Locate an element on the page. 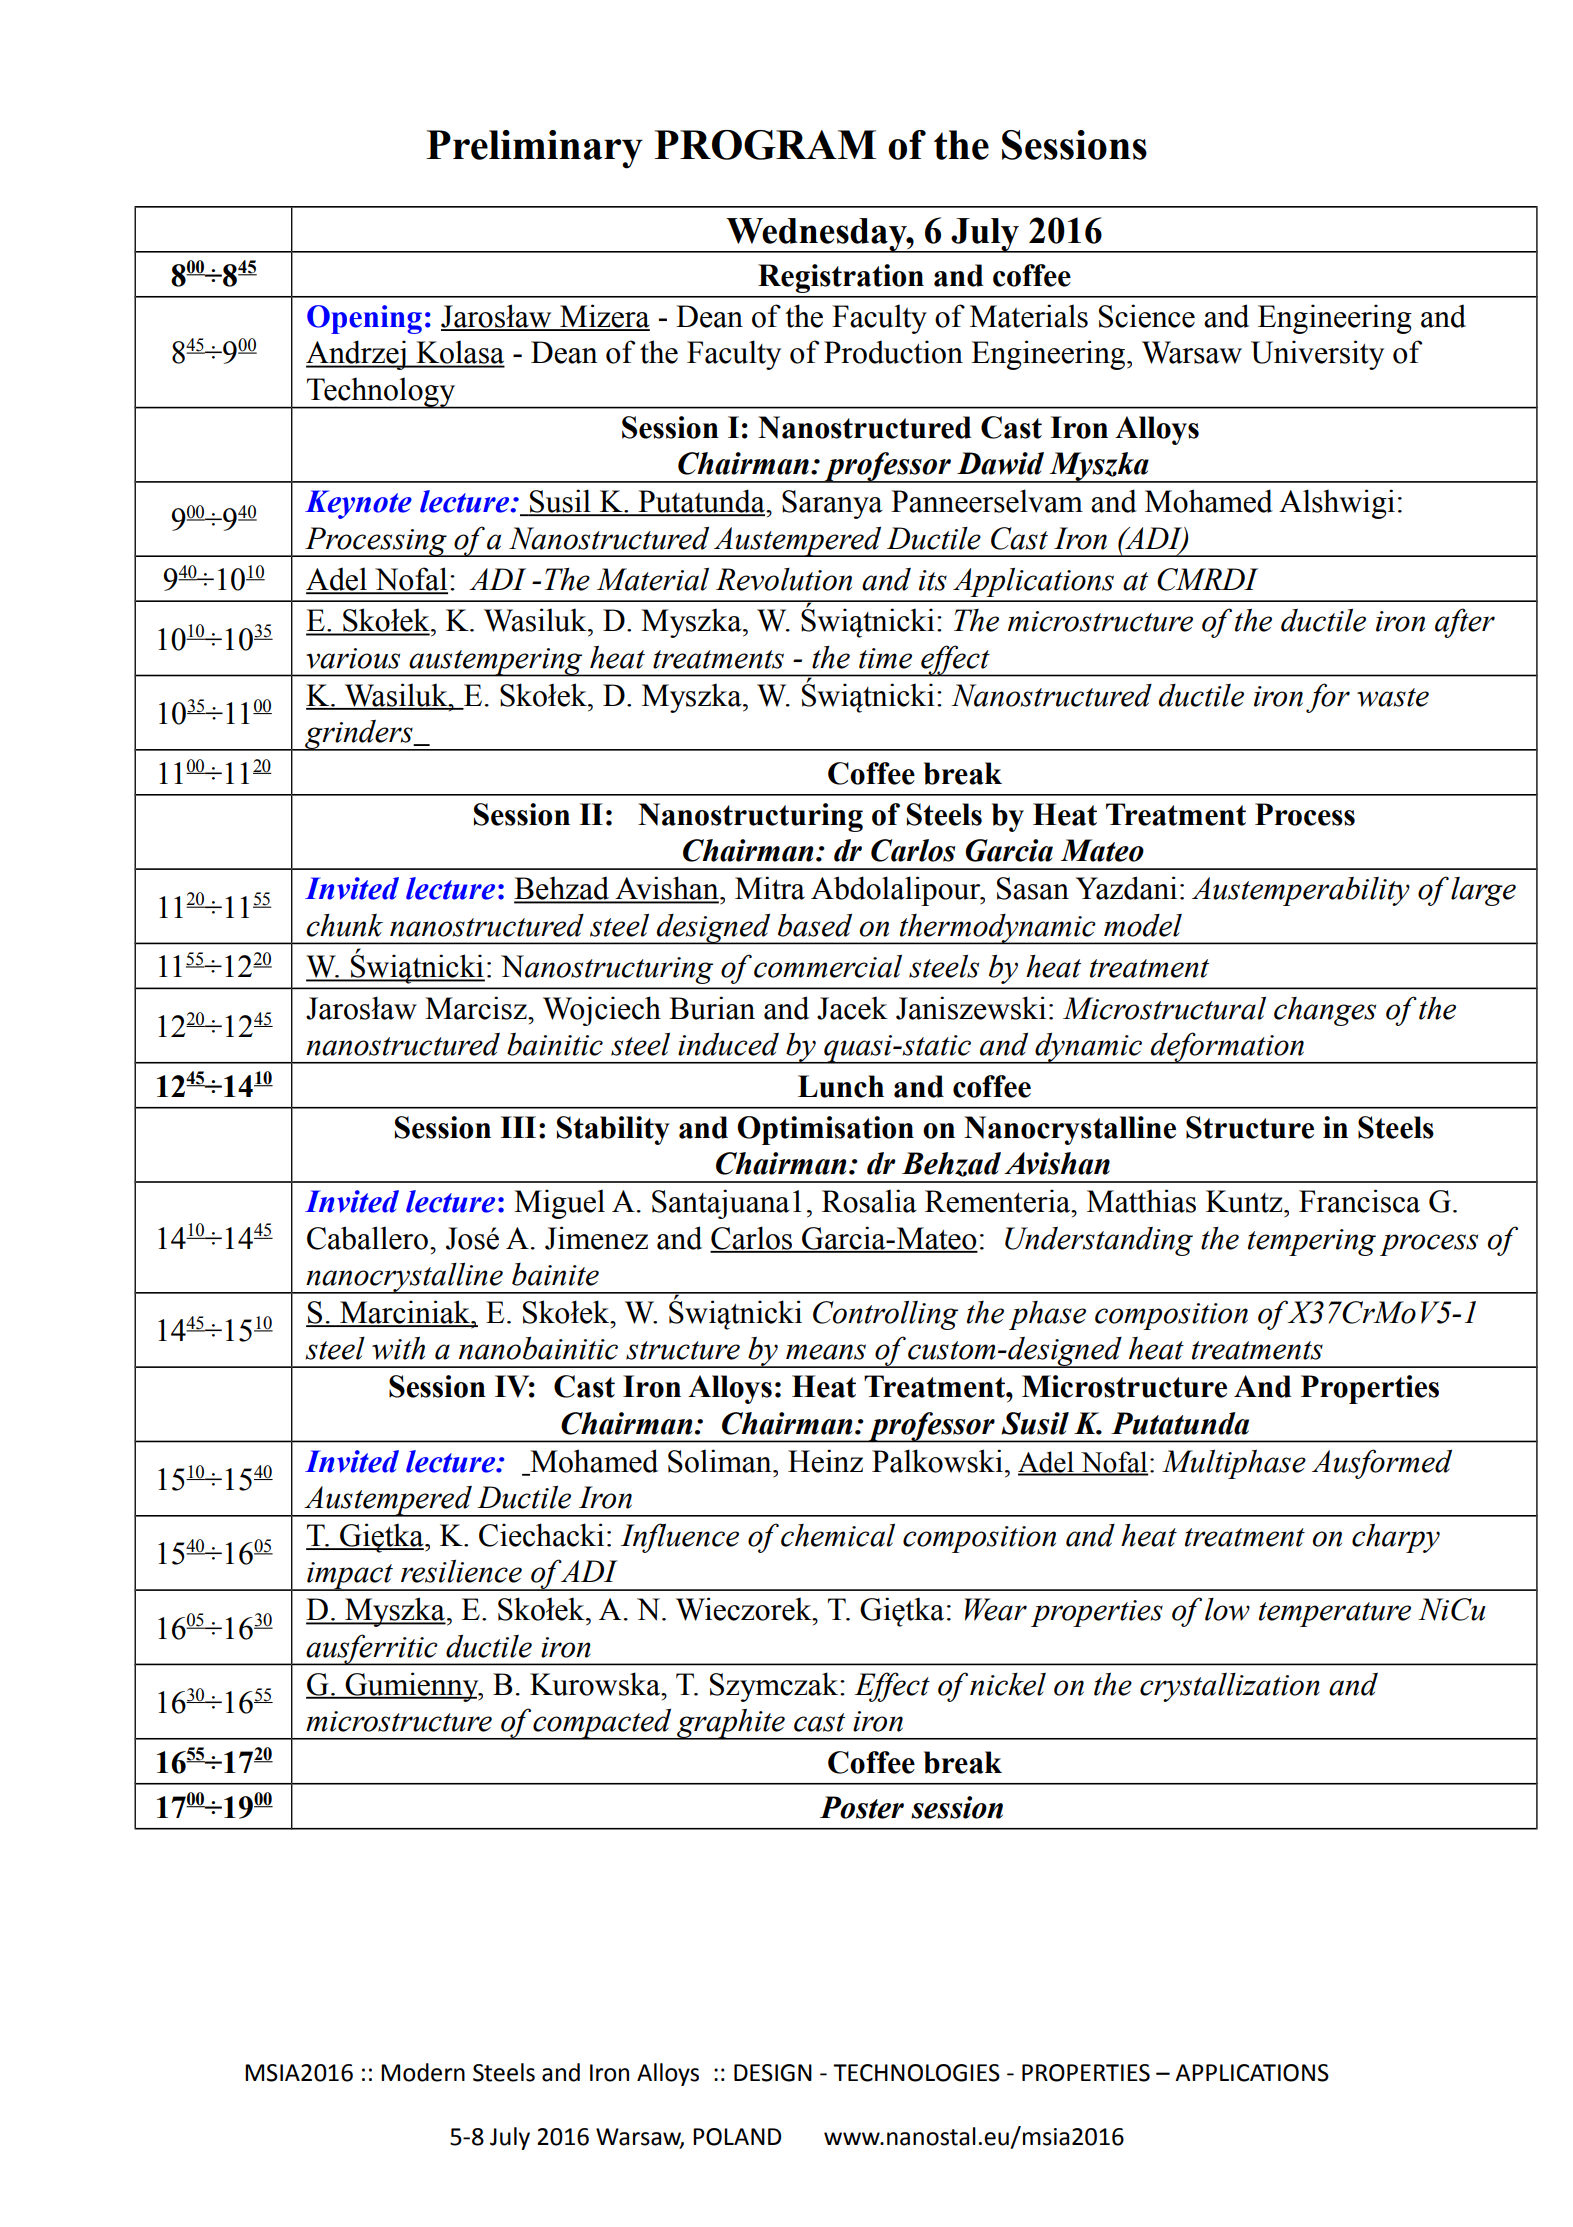  commercial is located at coordinates (828, 966).
